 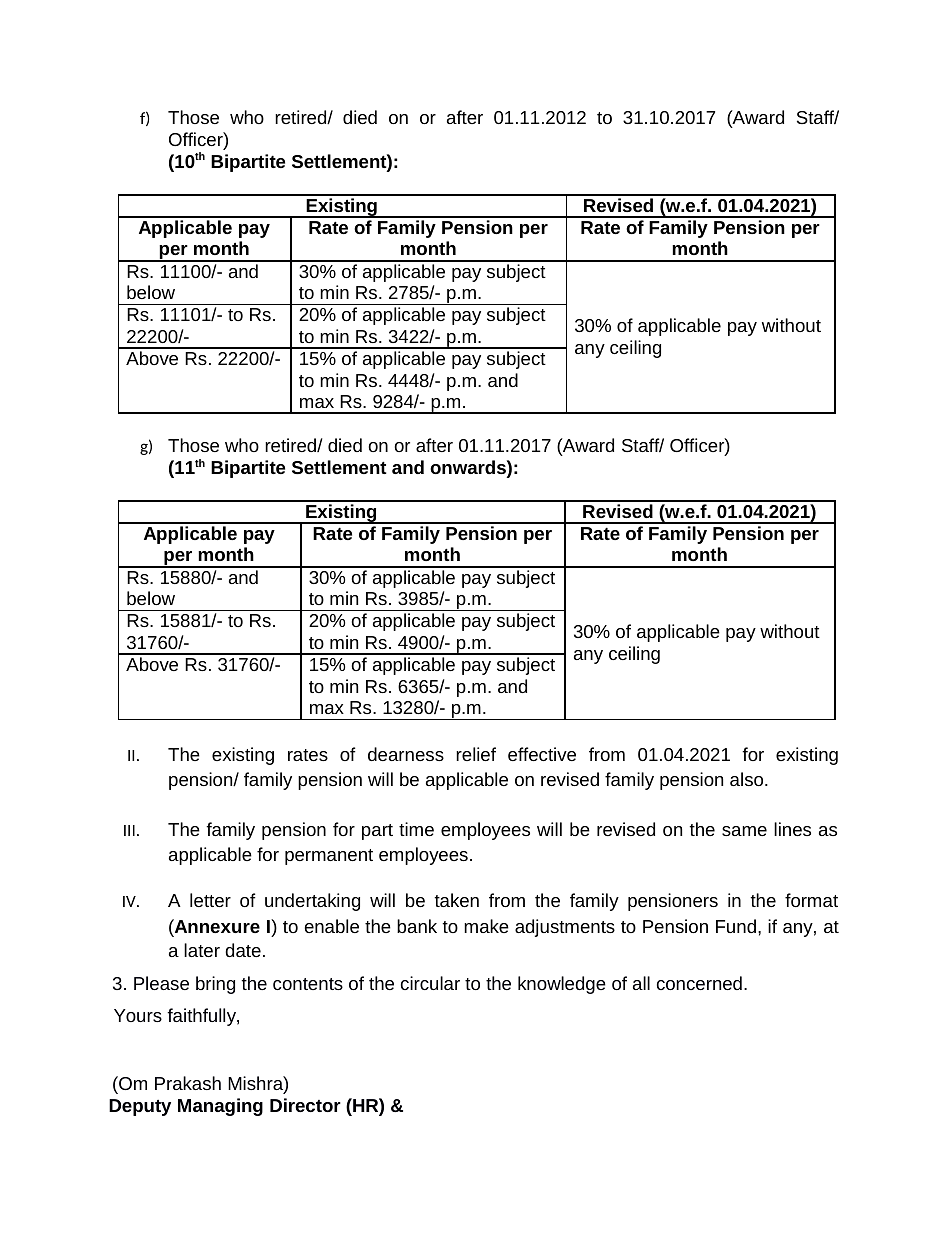 I want to click on same, so click(x=744, y=831).
